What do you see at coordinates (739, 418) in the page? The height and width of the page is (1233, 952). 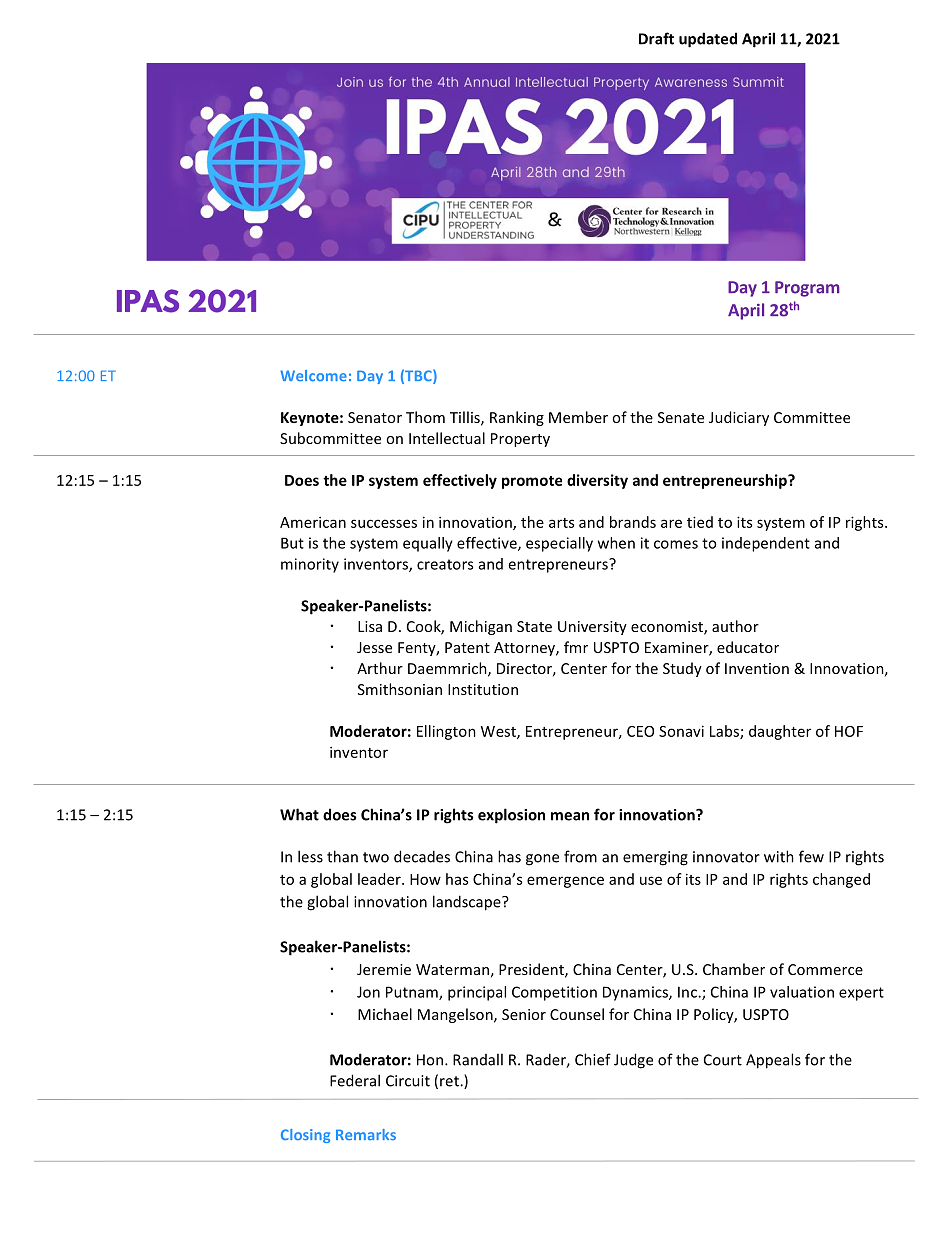 I see `Judiciary` at bounding box center [739, 418].
